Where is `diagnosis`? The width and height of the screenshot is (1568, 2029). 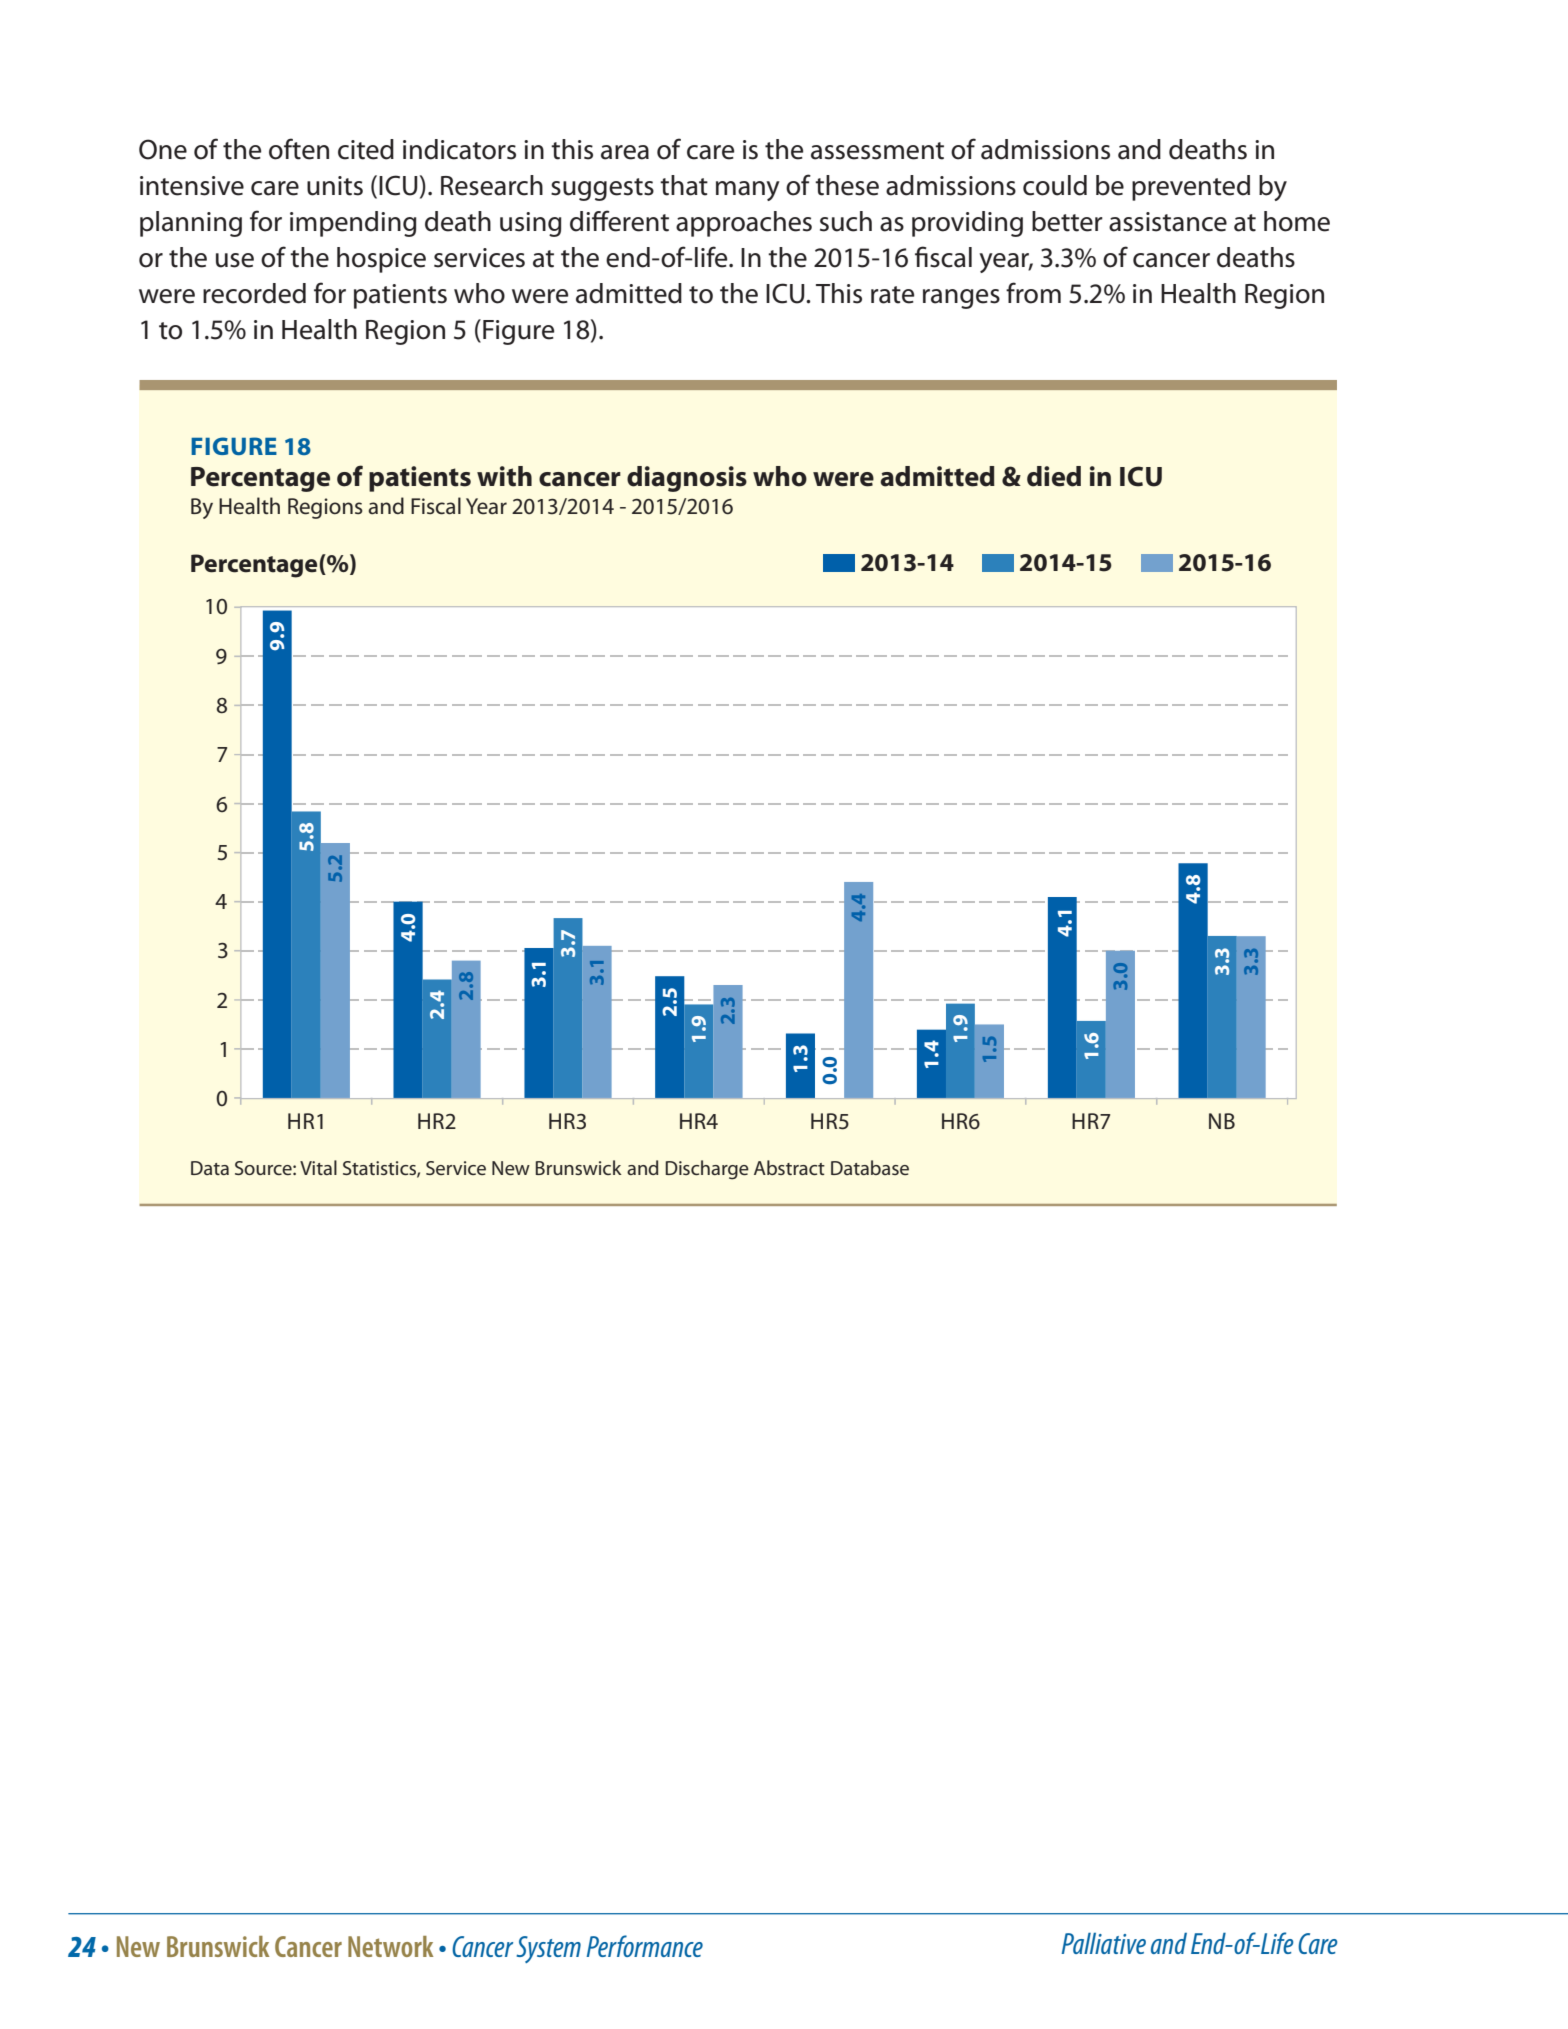 diagnosis is located at coordinates (687, 479).
